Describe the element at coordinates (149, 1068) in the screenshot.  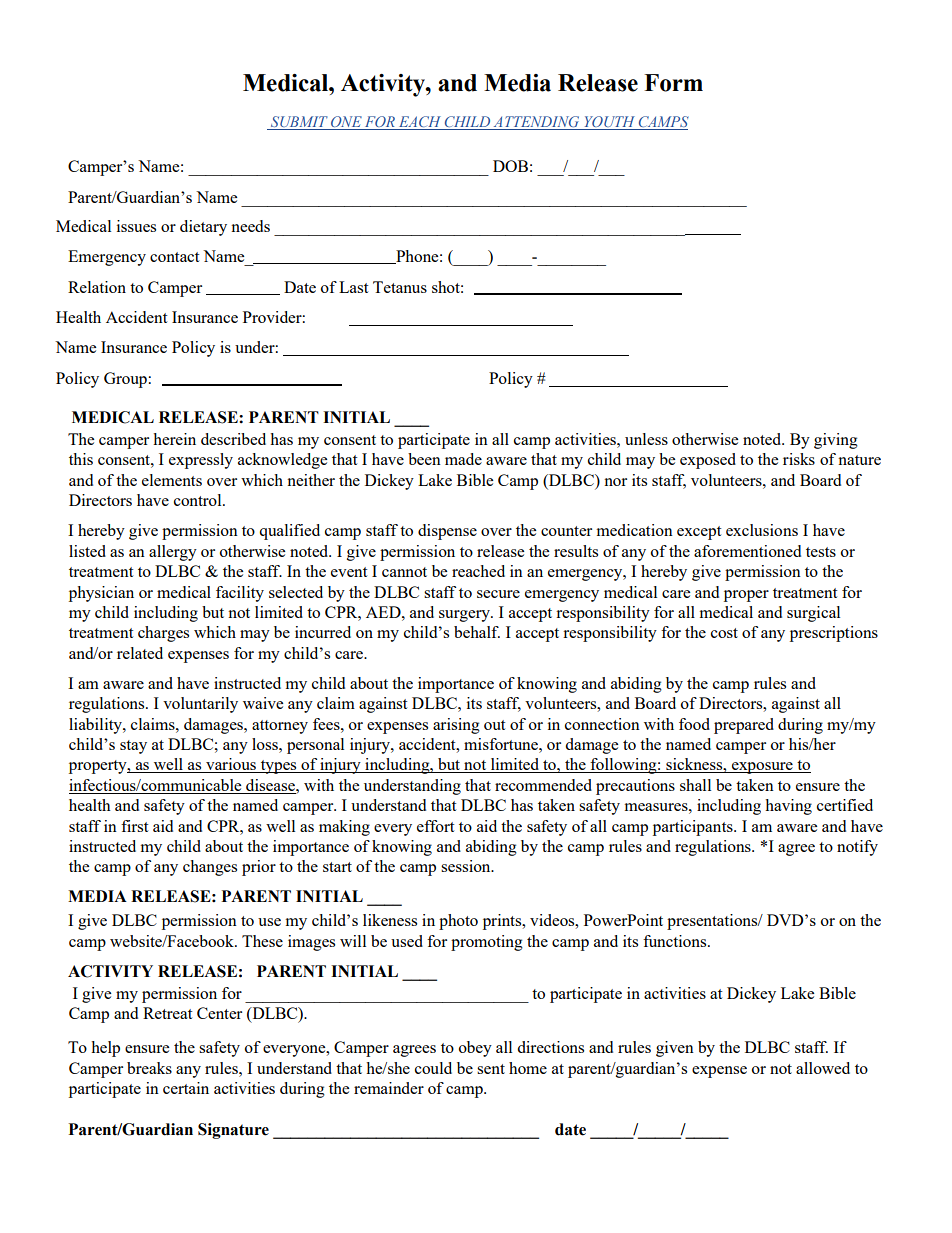
I see `breaks` at that location.
